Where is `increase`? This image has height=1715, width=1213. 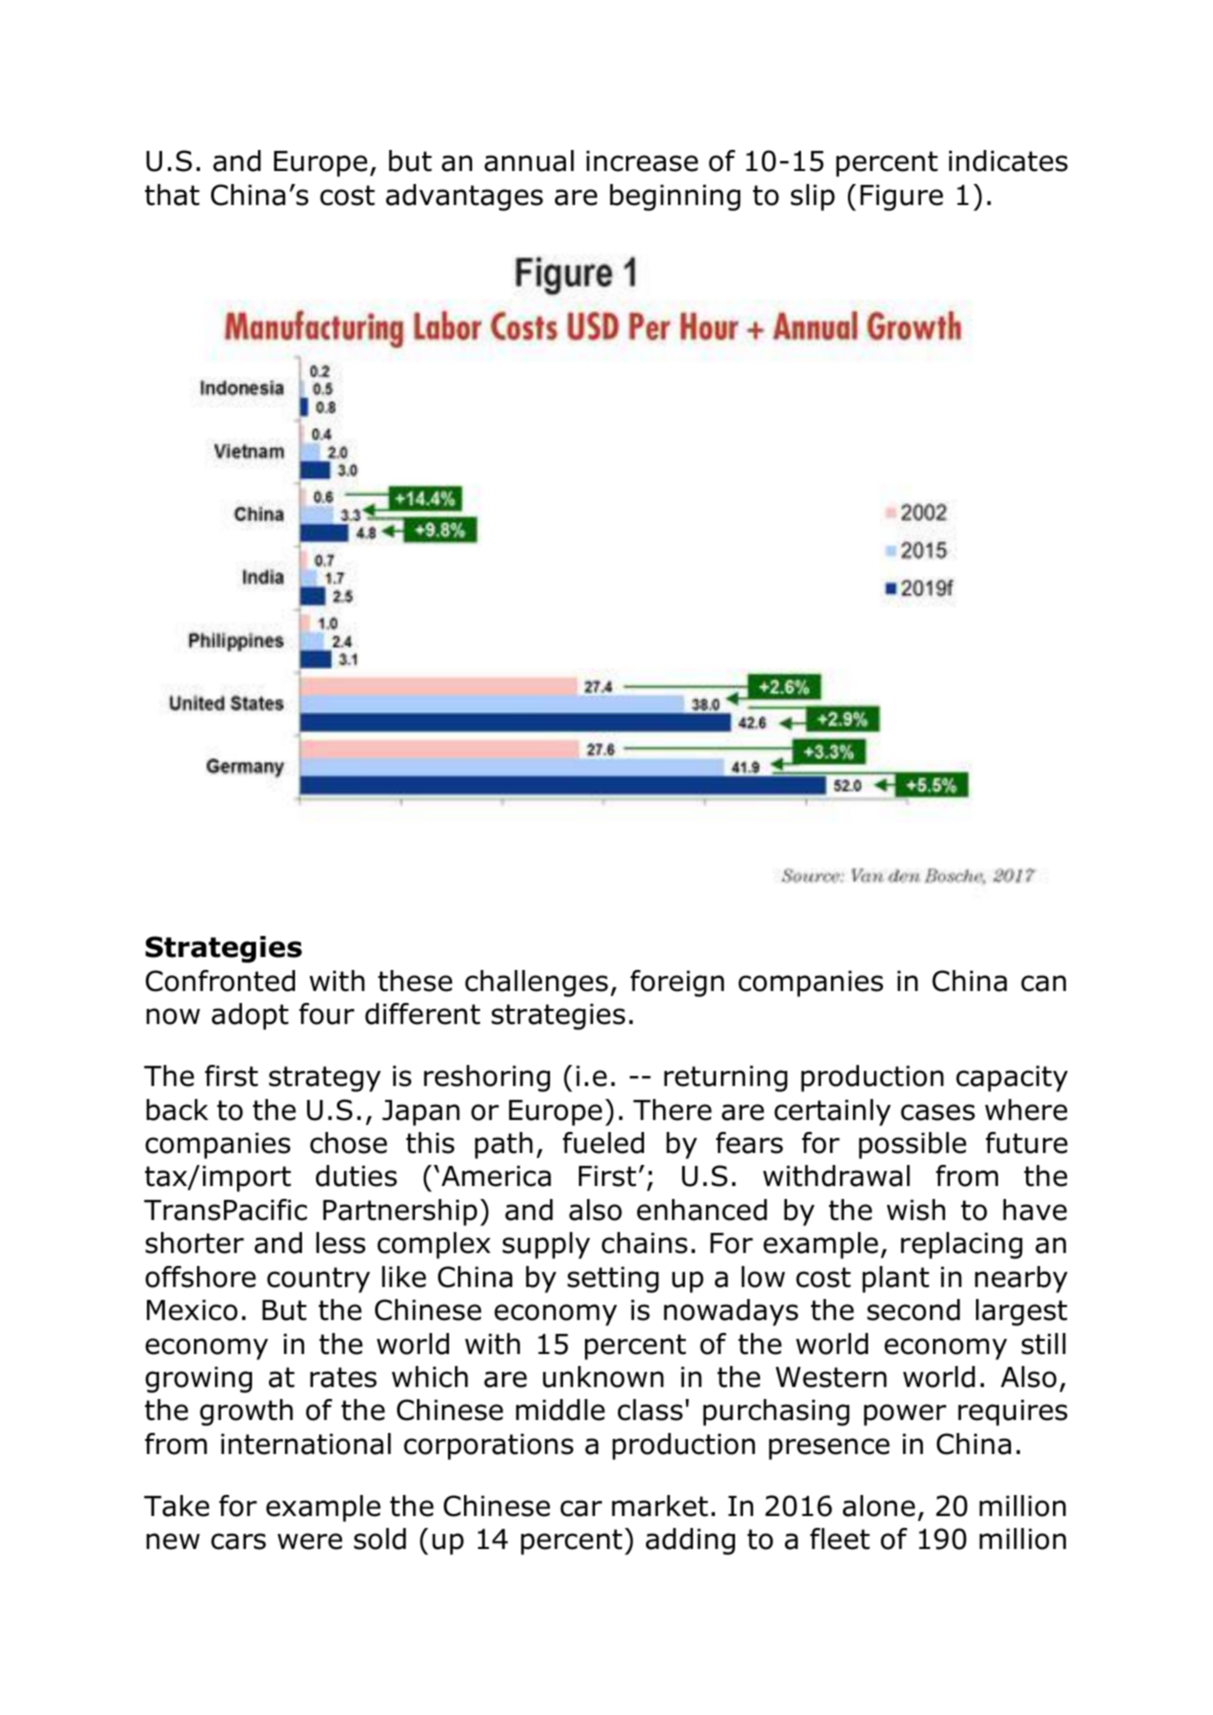
increase is located at coordinates (642, 161).
